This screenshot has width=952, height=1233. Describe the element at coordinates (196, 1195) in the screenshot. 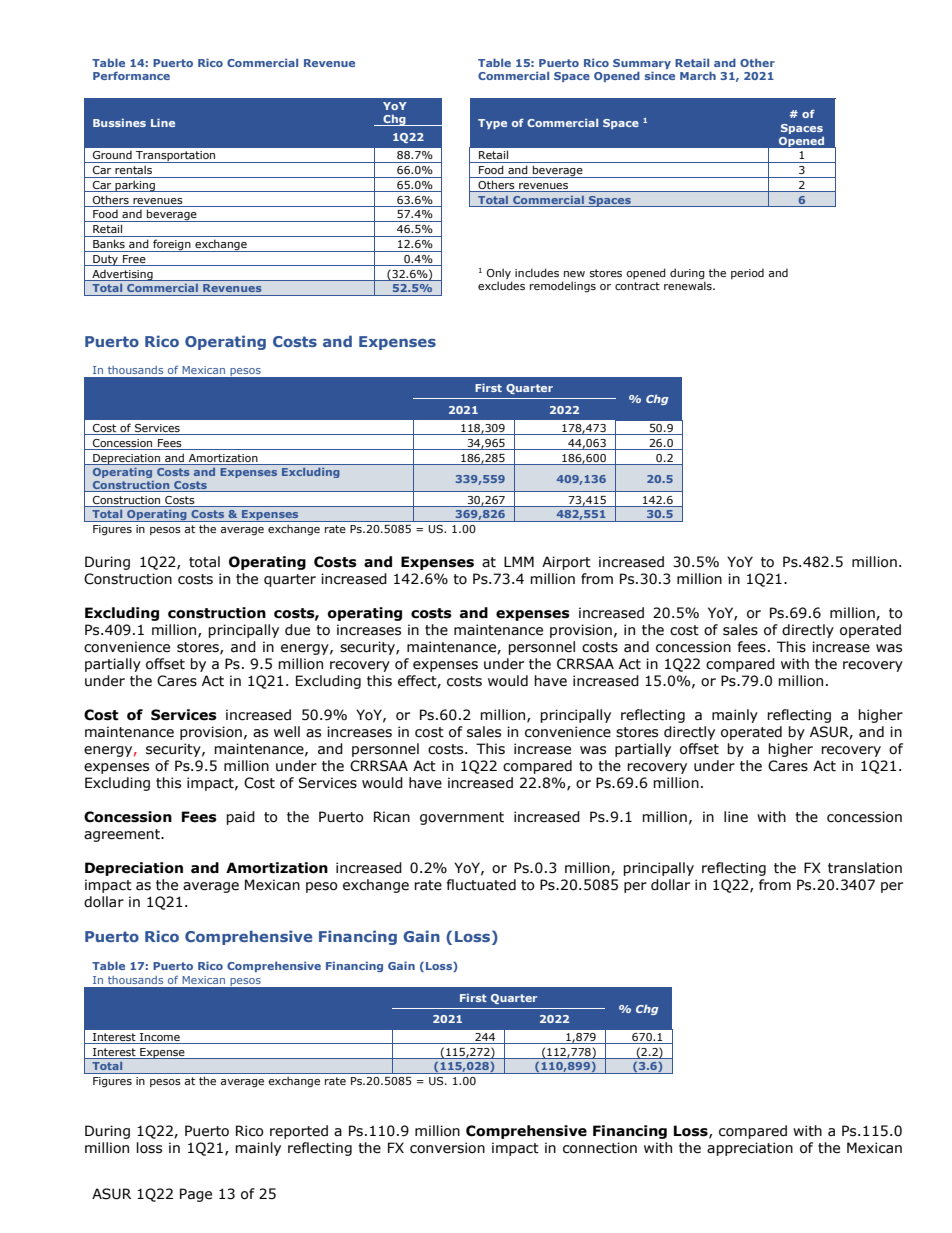

I see `Page` at that location.
